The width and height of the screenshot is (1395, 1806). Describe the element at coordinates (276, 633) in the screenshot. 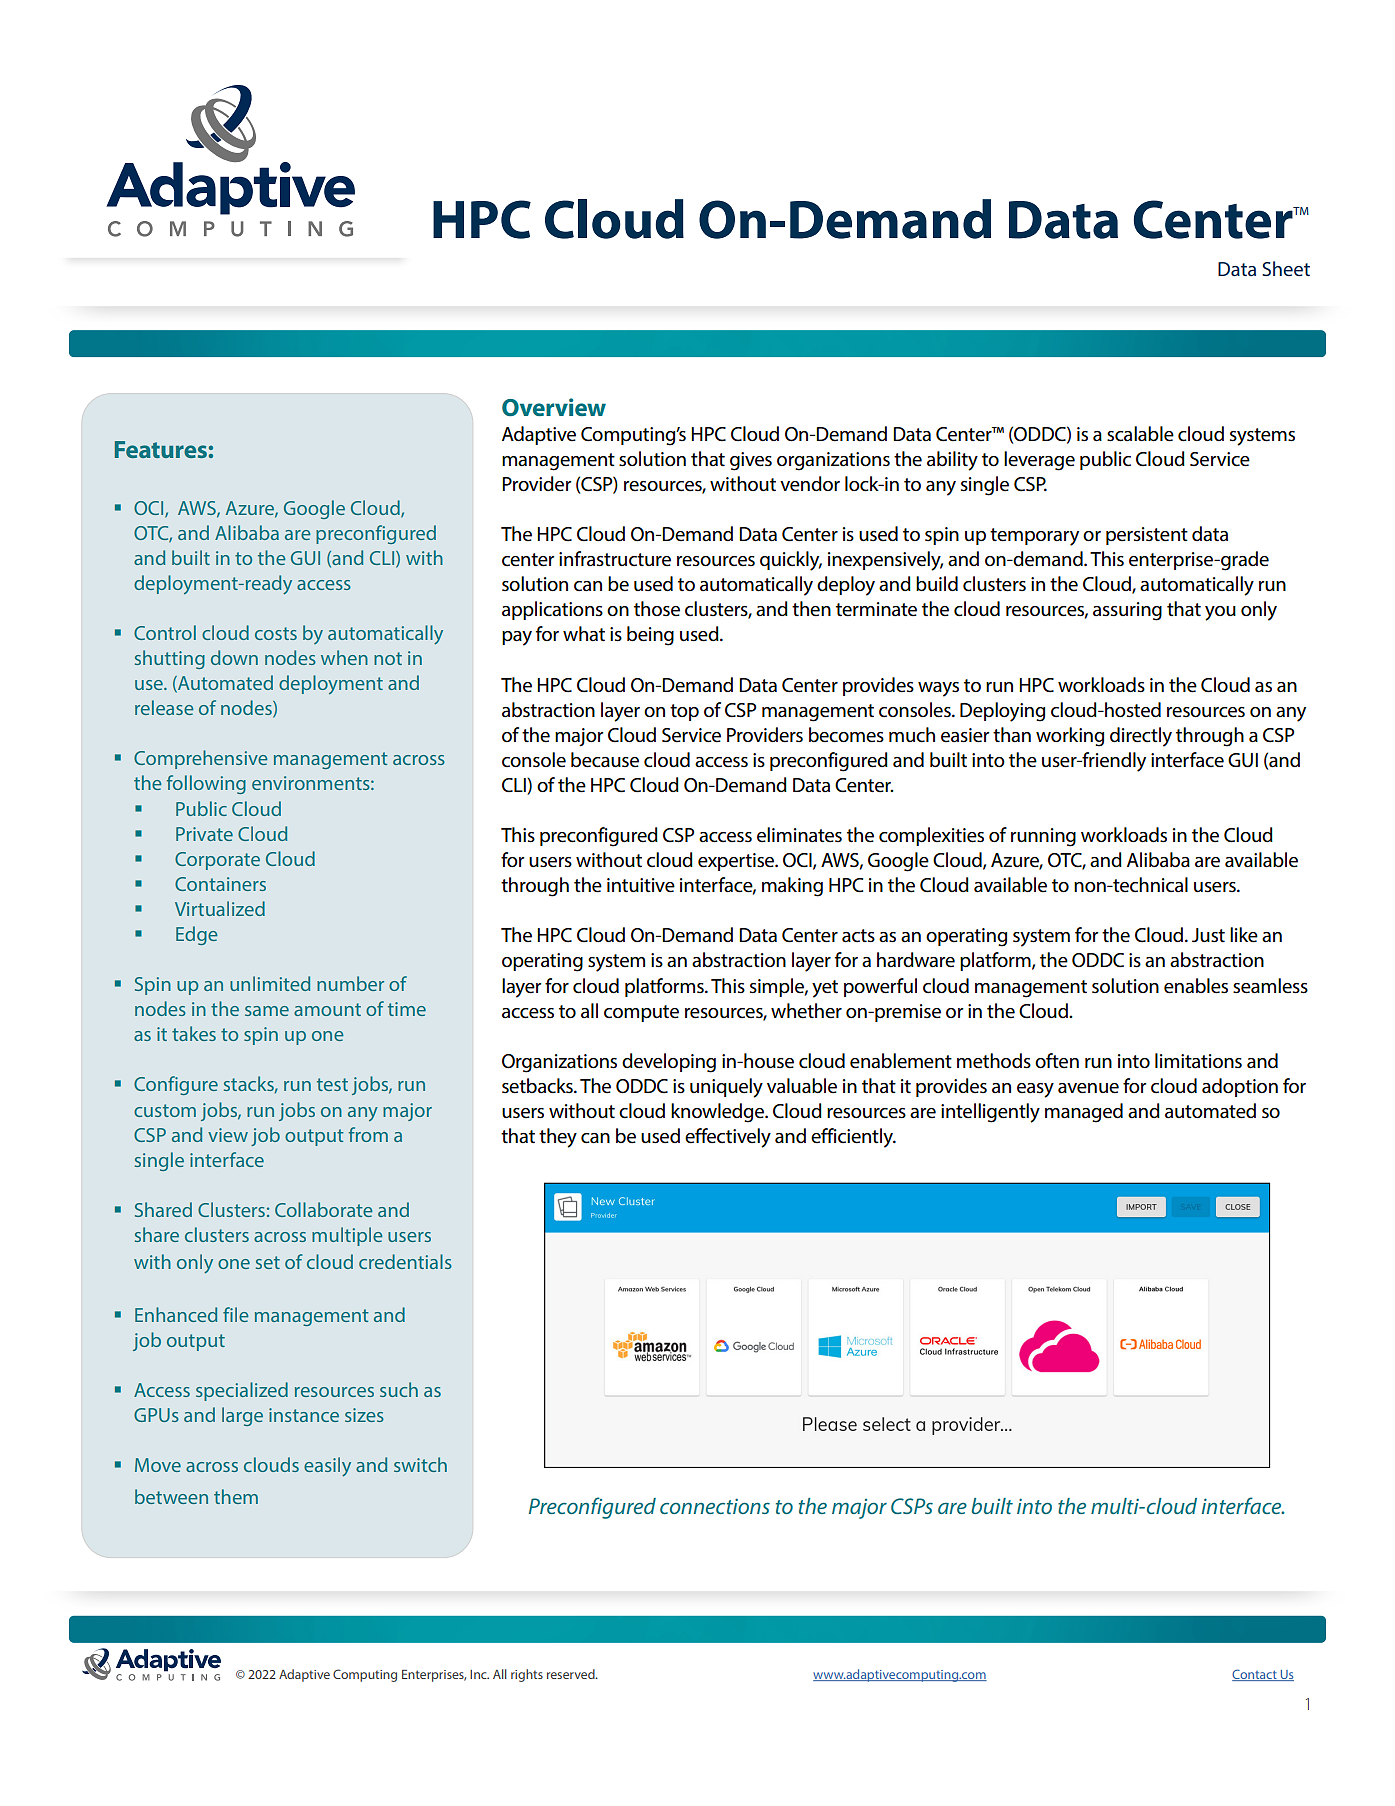

I see `costs` at that location.
